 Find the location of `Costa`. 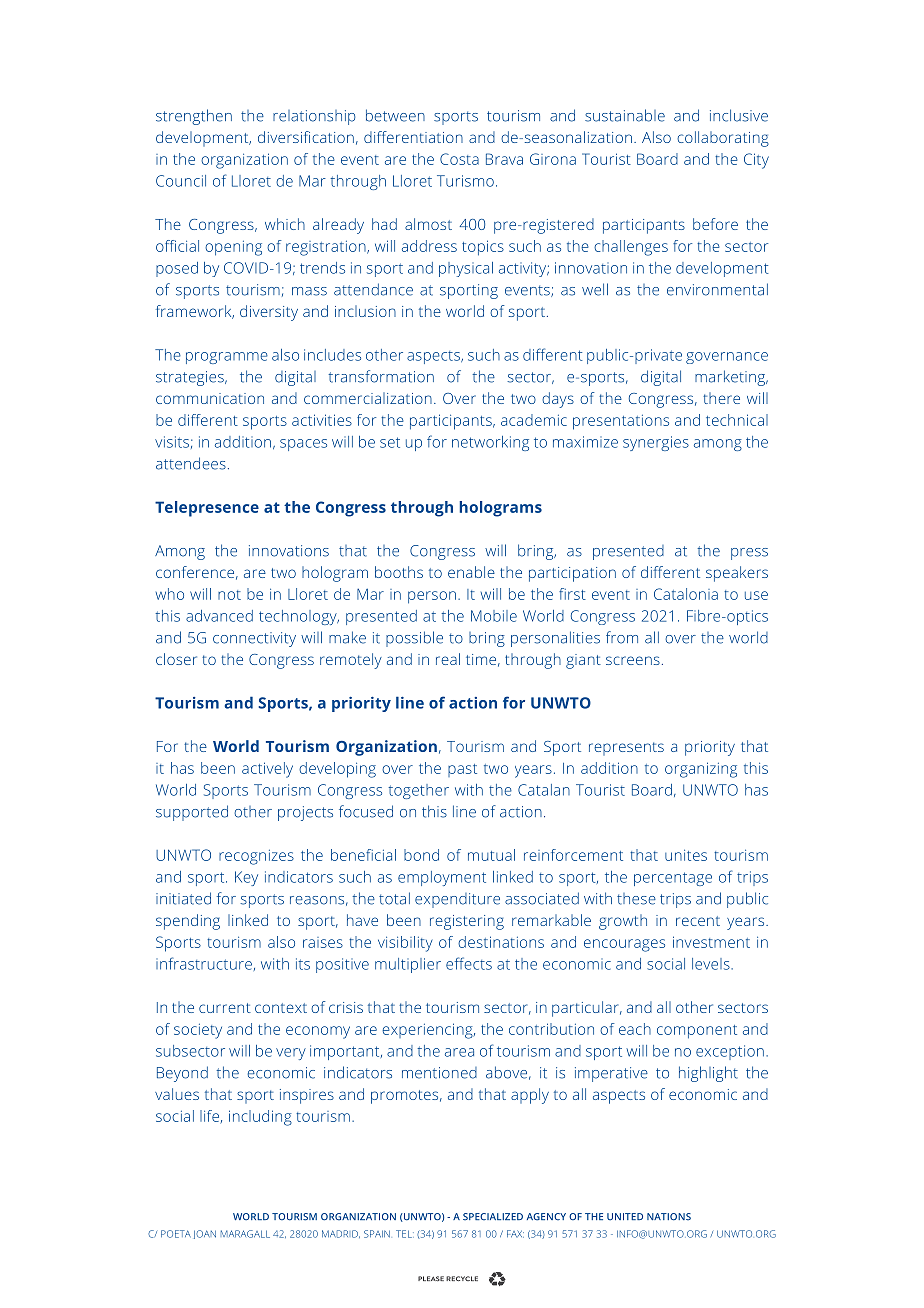

Costa is located at coordinates (459, 159).
